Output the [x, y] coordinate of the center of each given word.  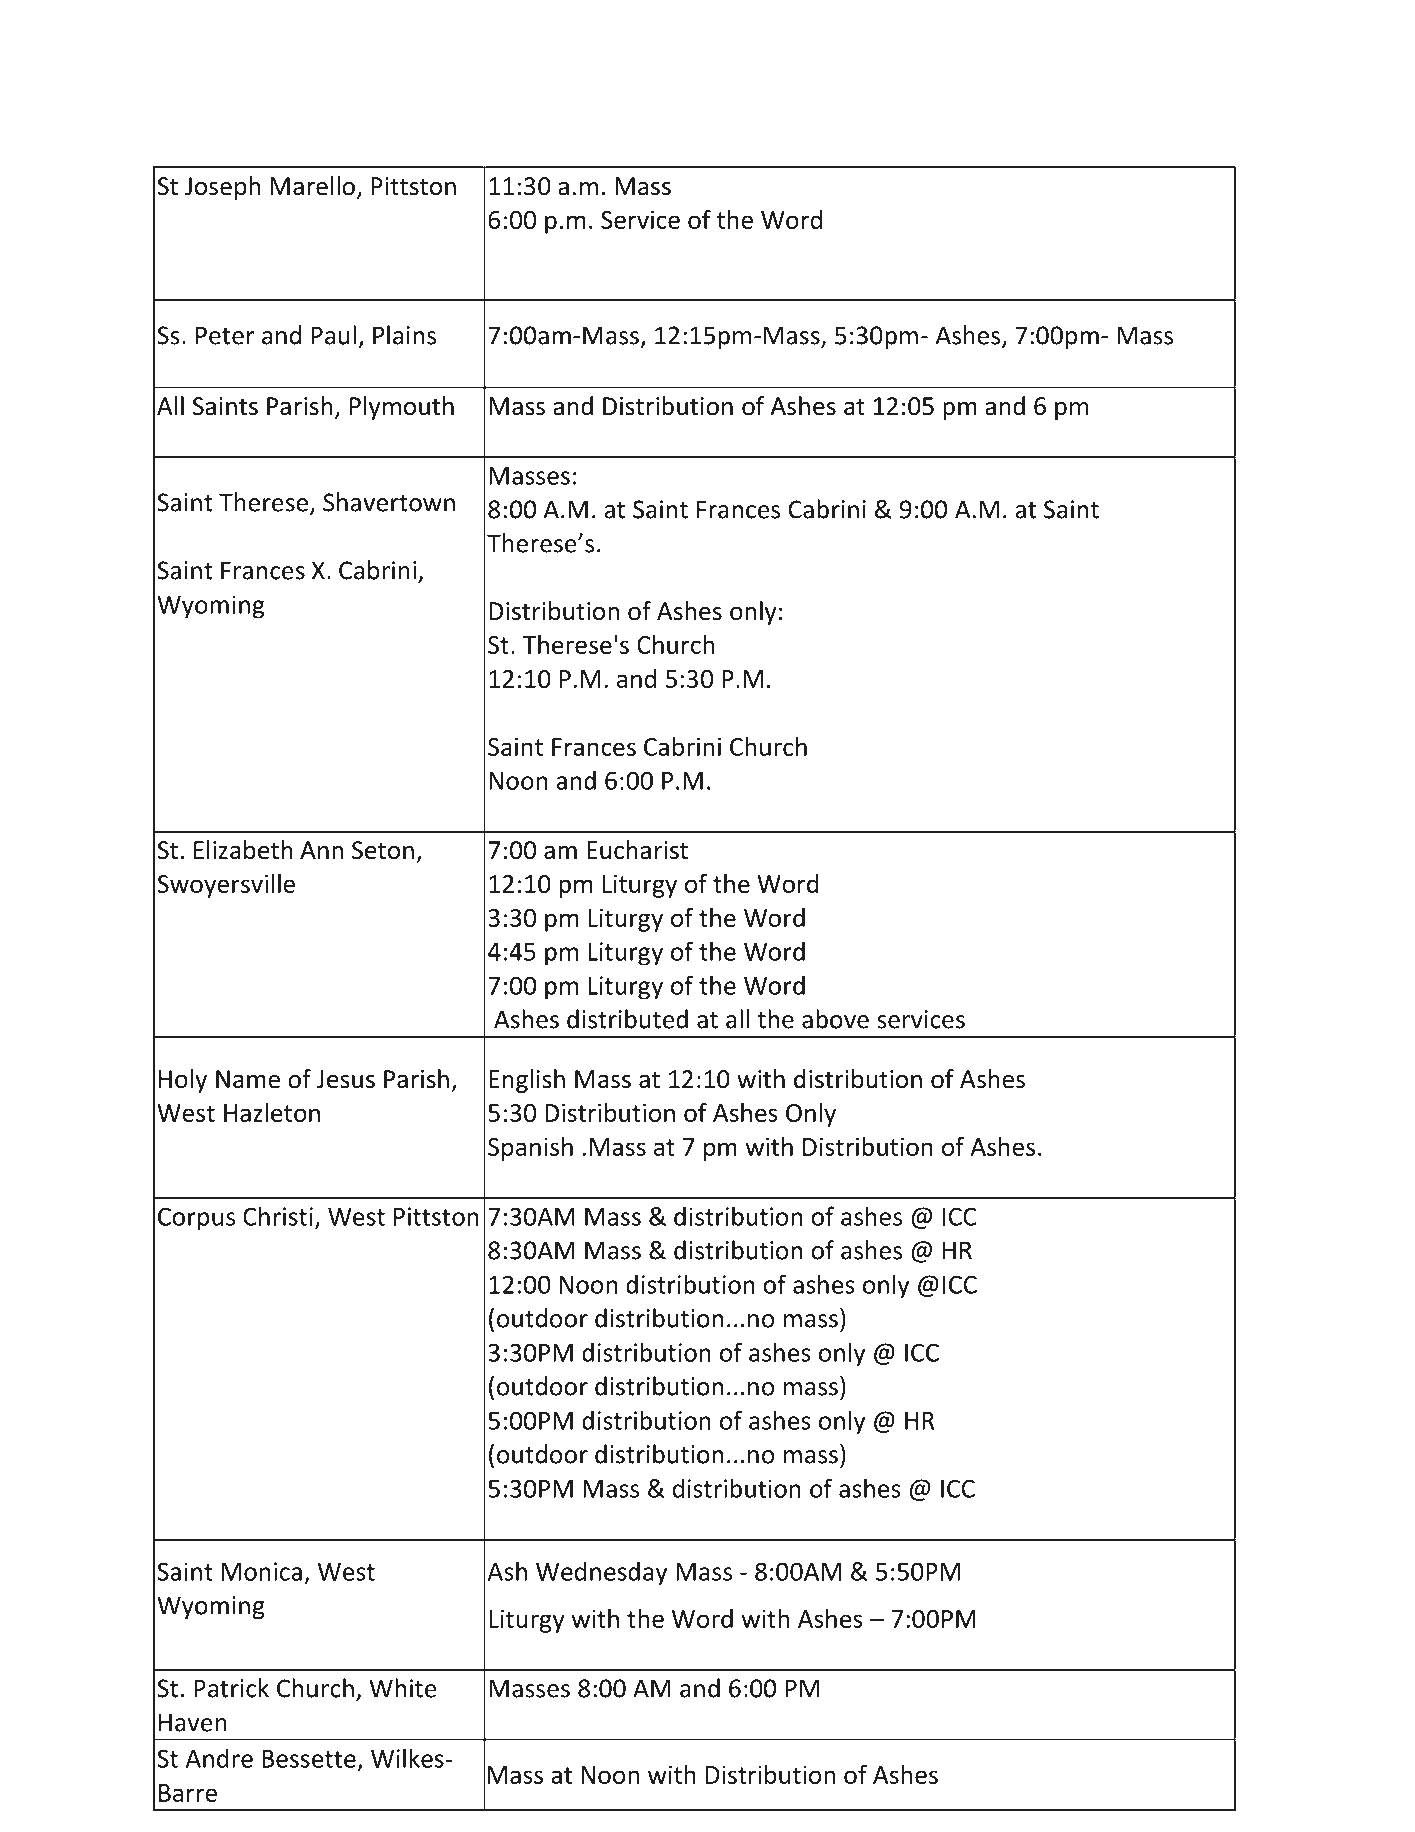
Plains [404, 335]
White [403, 1688]
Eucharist [637, 850]
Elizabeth [243, 850]
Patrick [231, 1688]
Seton [383, 850]
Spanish [530, 1149]
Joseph [222, 188]
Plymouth [402, 408]
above [835, 1019]
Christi [278, 1216]
